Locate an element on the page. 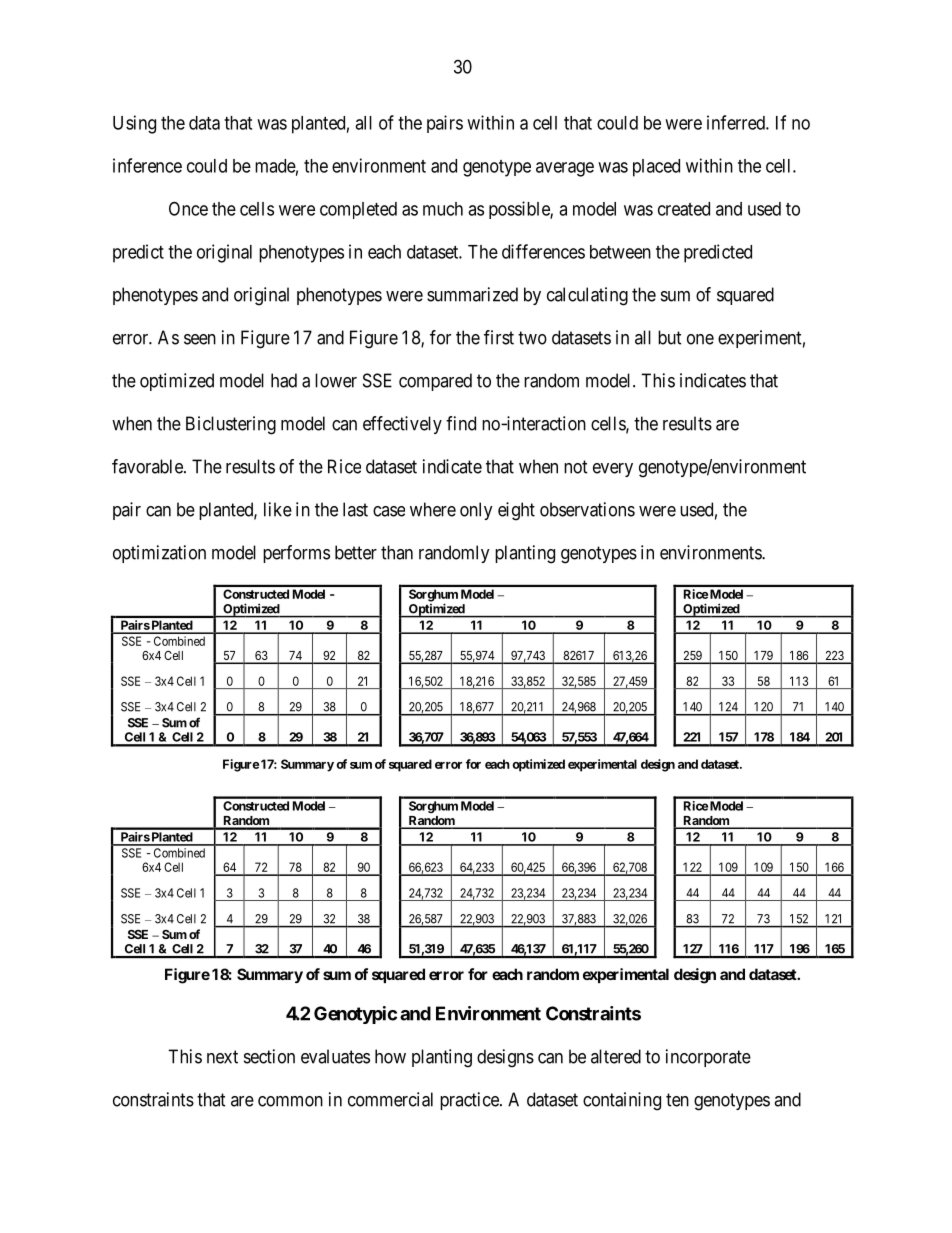 This image has height=1233, width=952. than is located at coordinates (397, 552).
